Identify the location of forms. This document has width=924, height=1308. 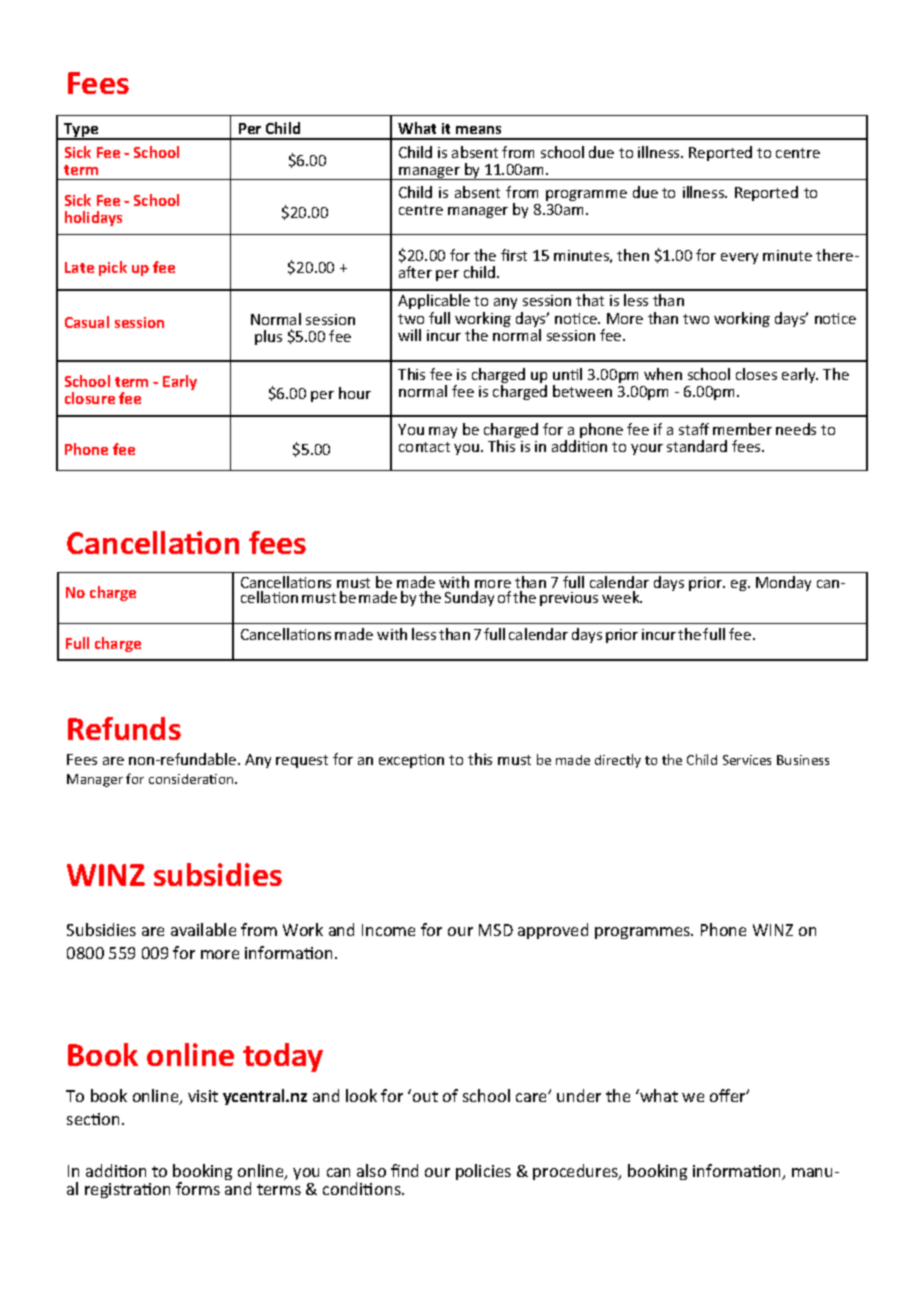
(198, 1188).
